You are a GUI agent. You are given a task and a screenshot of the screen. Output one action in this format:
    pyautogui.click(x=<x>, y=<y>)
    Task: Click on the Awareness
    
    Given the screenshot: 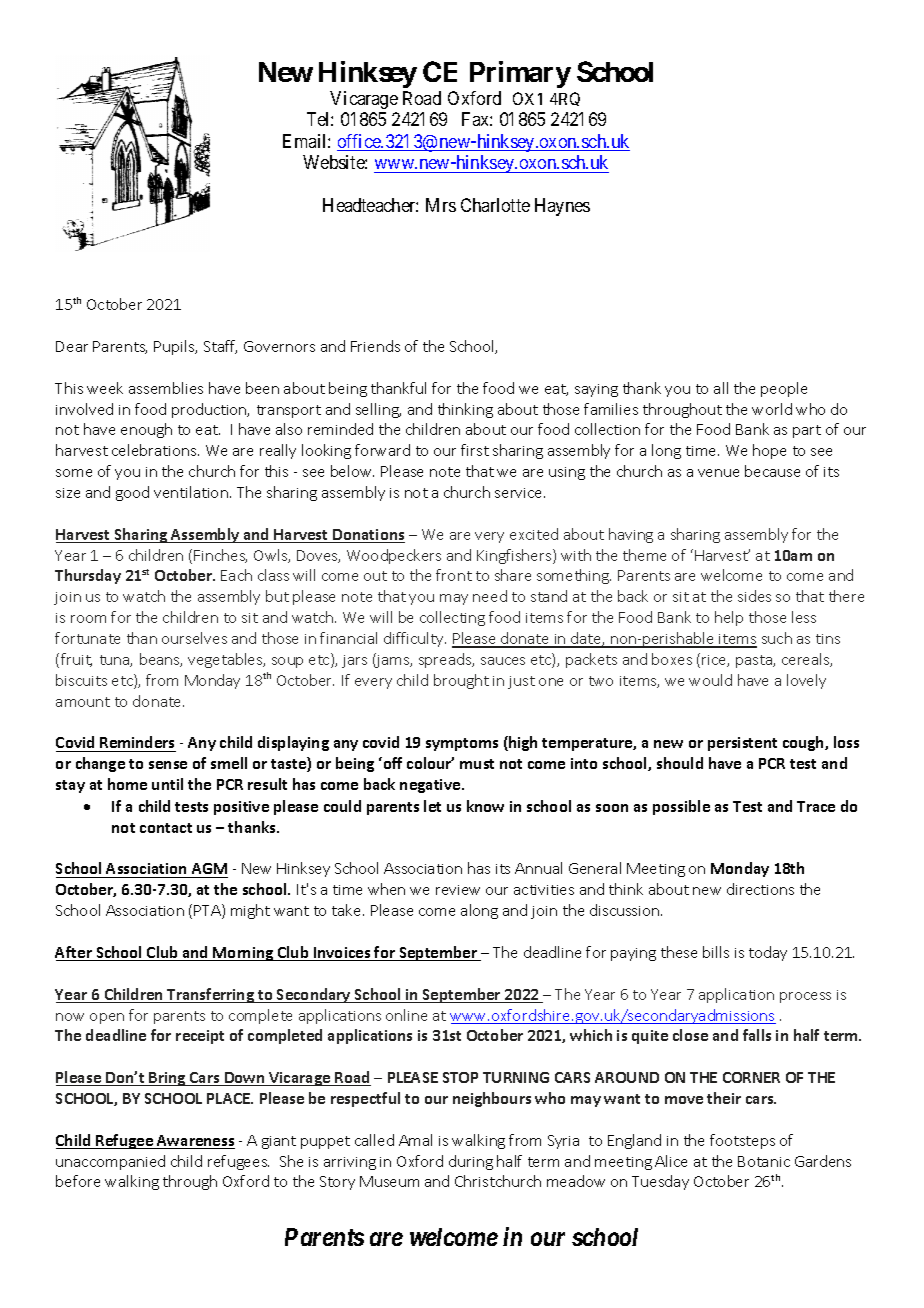 What is the action you would take?
    pyautogui.click(x=195, y=1142)
